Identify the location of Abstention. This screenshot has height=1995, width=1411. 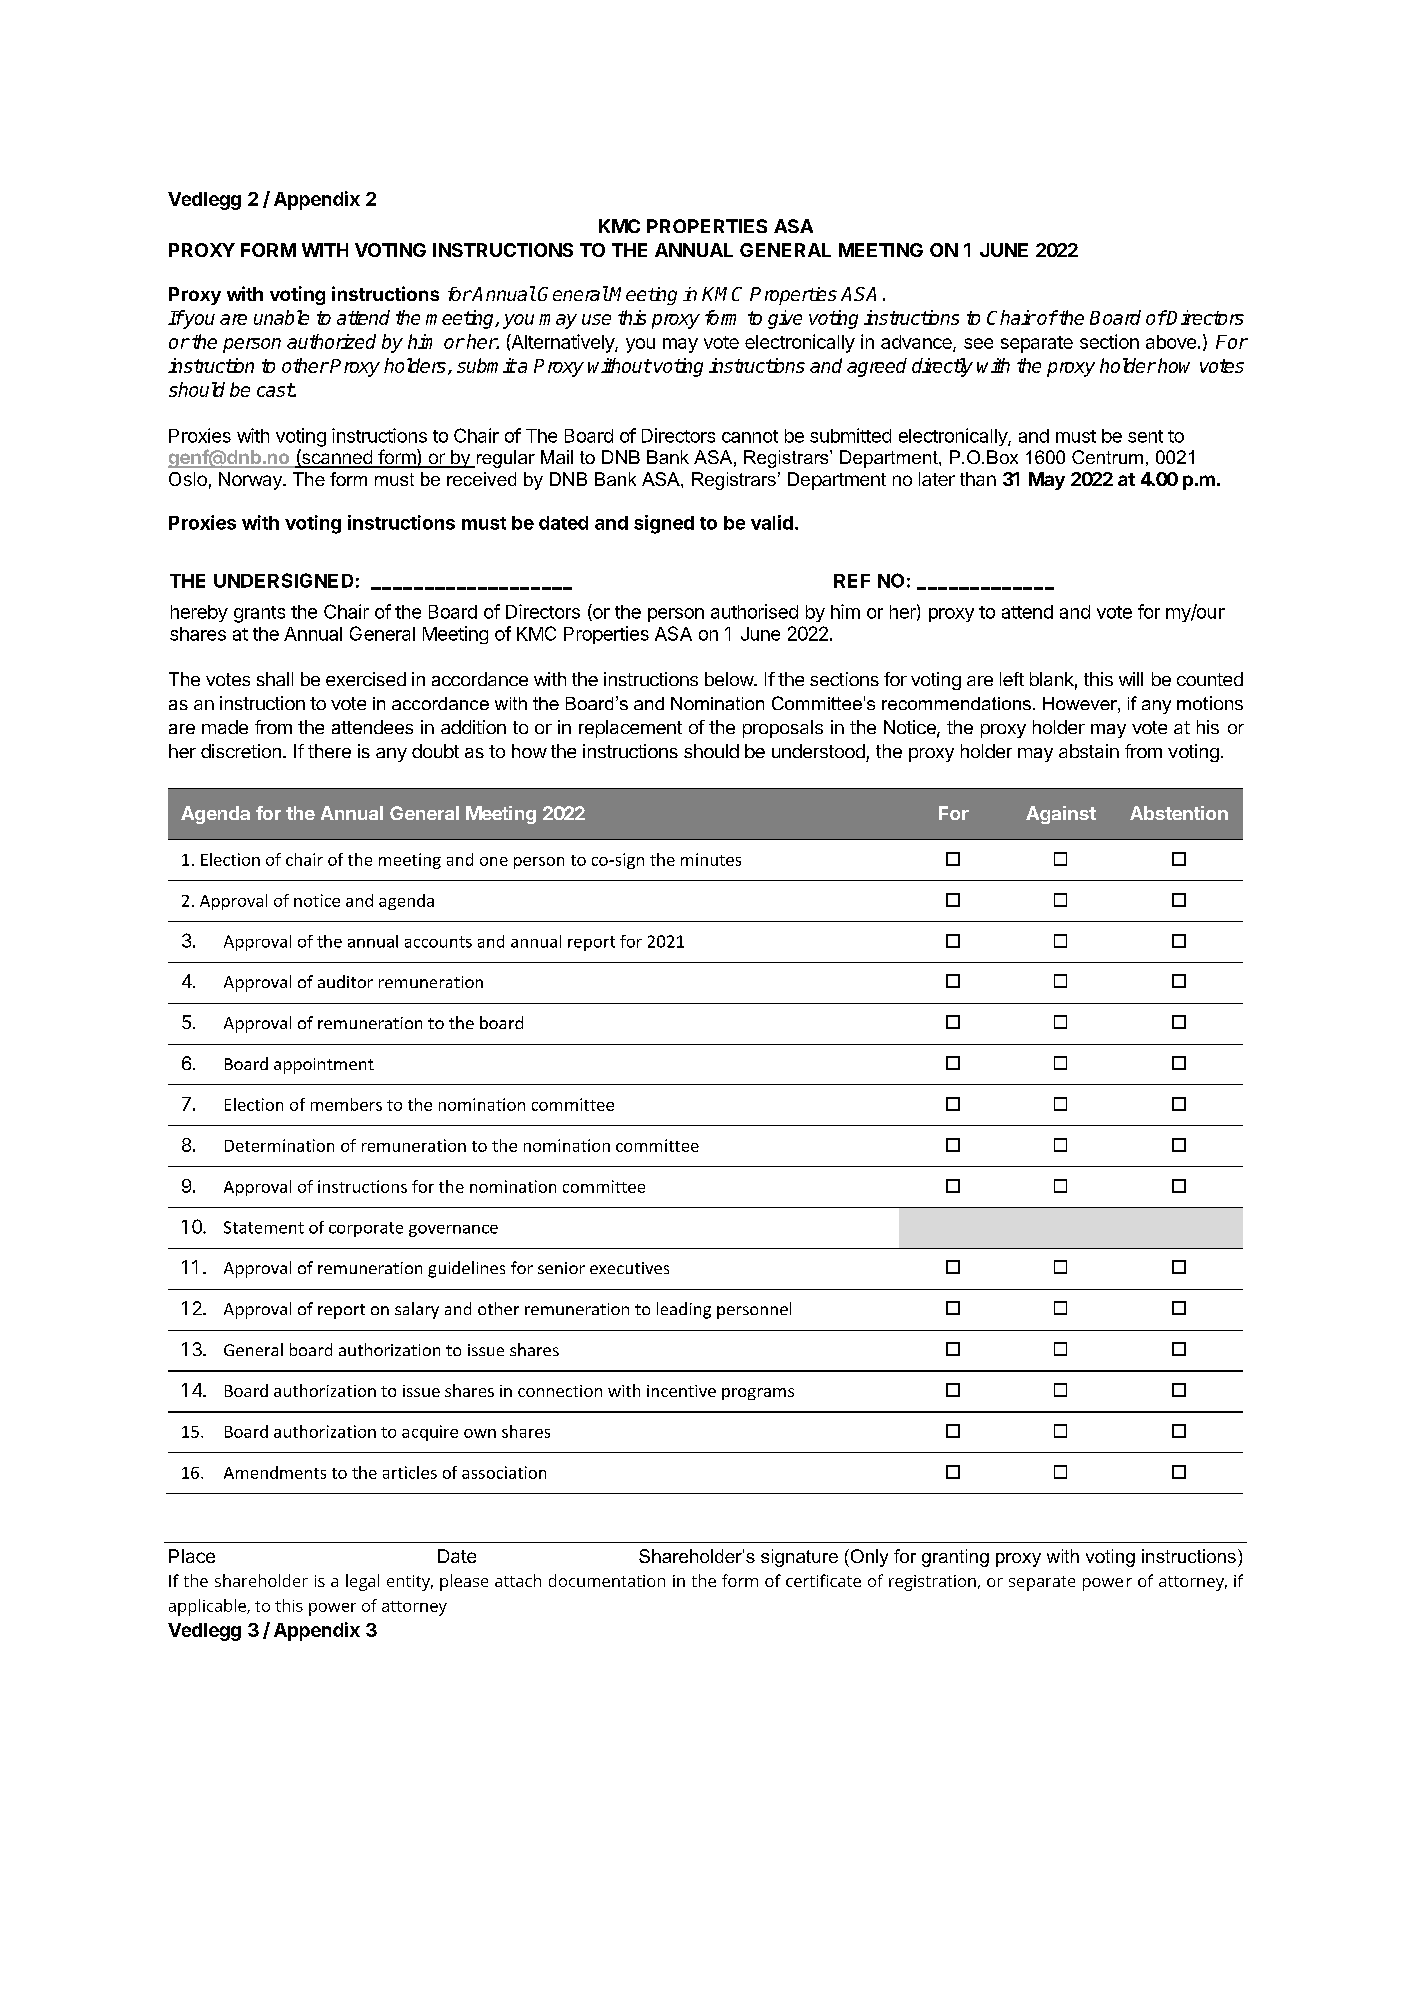
(1179, 813).
